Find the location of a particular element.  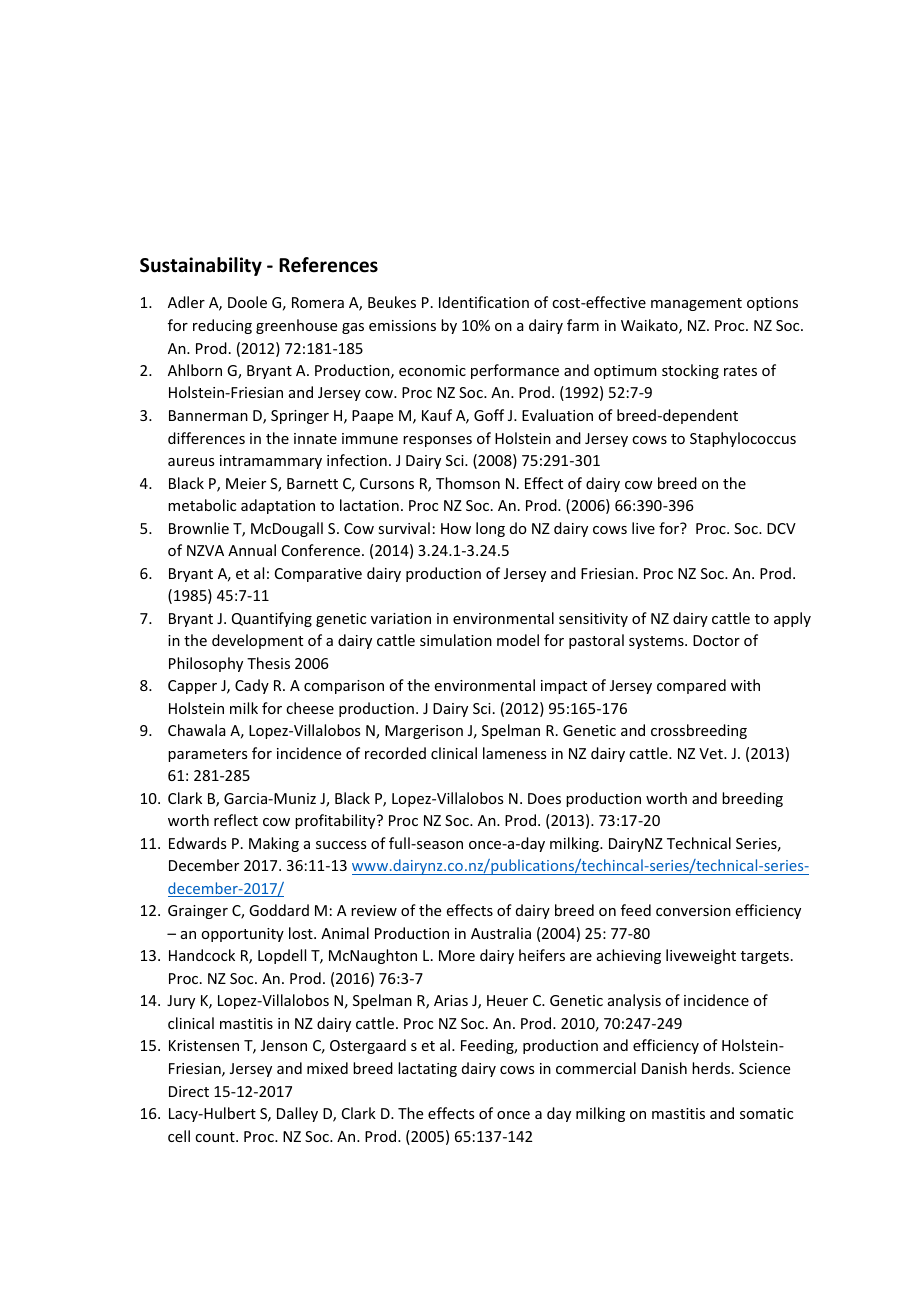

Australia is located at coordinates (501, 933).
